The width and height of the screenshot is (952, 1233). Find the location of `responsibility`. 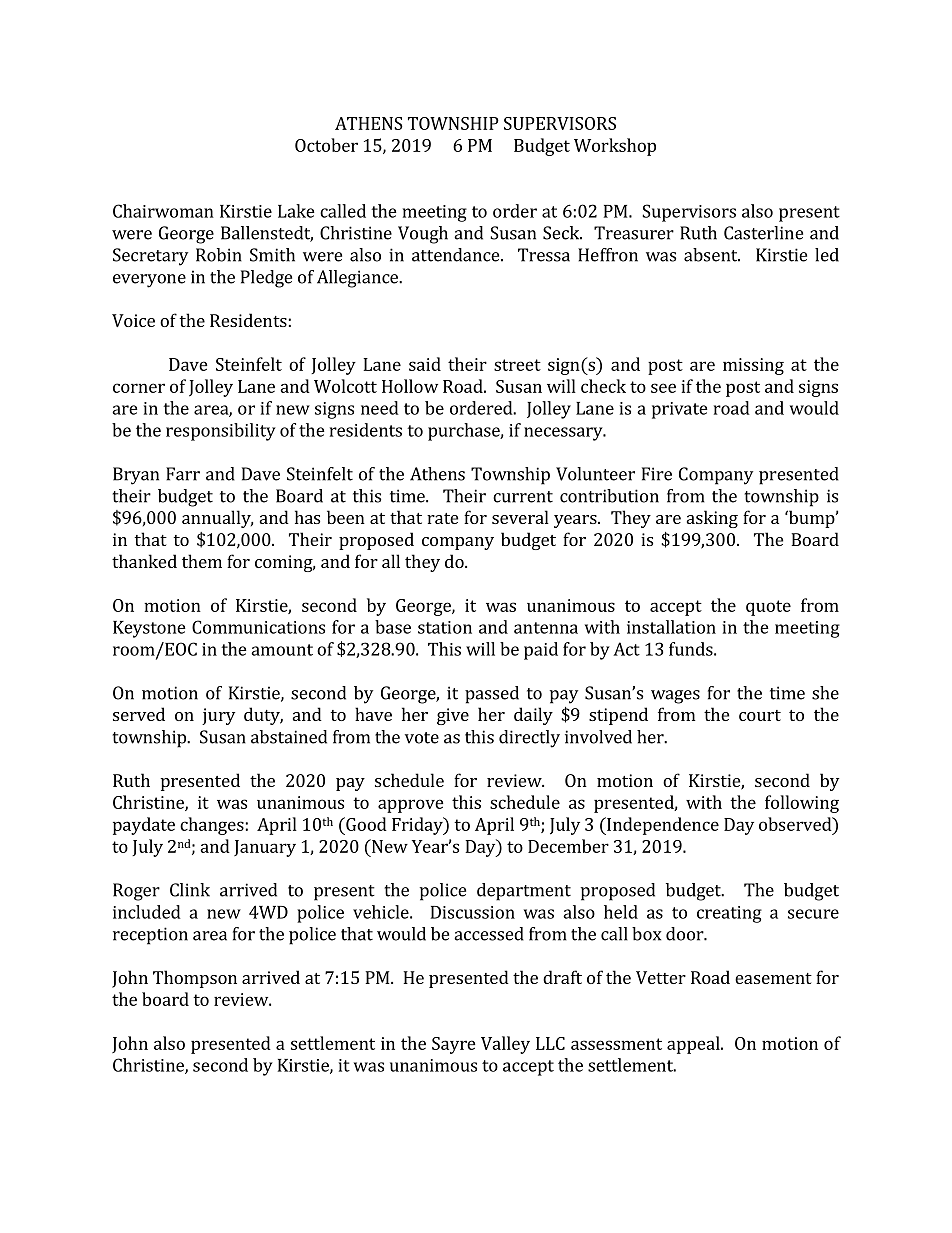

responsibility is located at coordinates (221, 432).
